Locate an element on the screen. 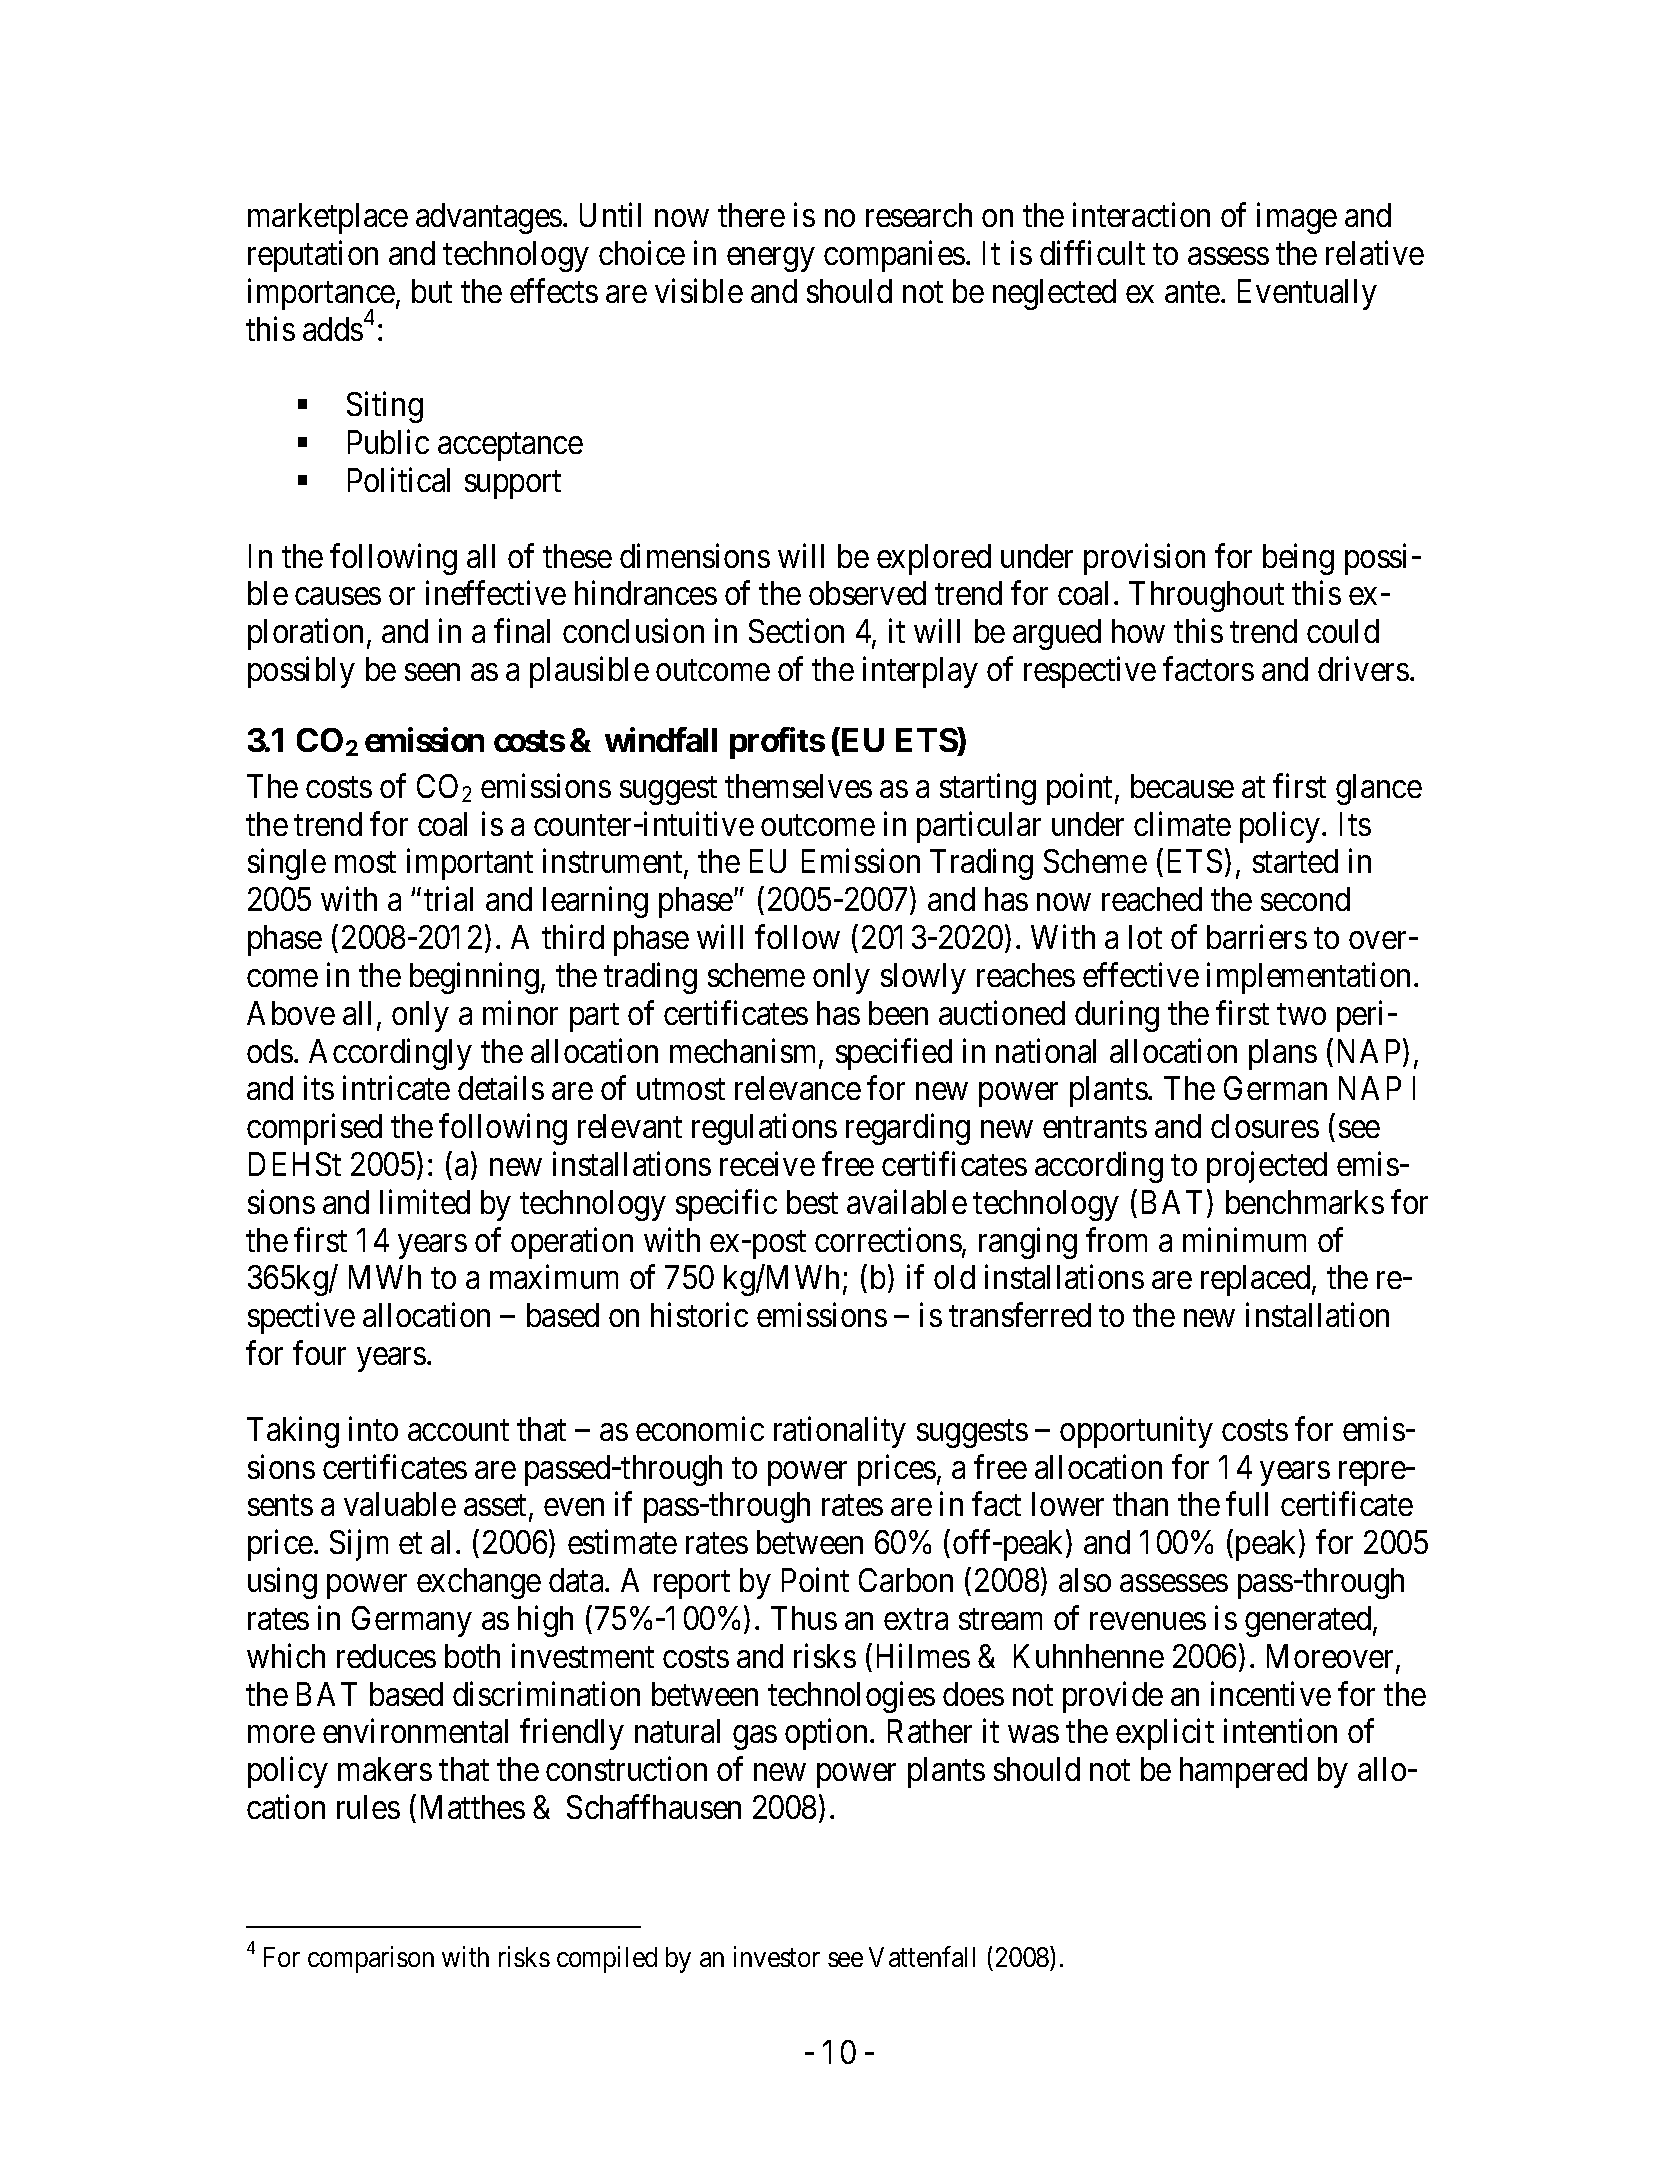  energy is located at coordinates (770, 260).
